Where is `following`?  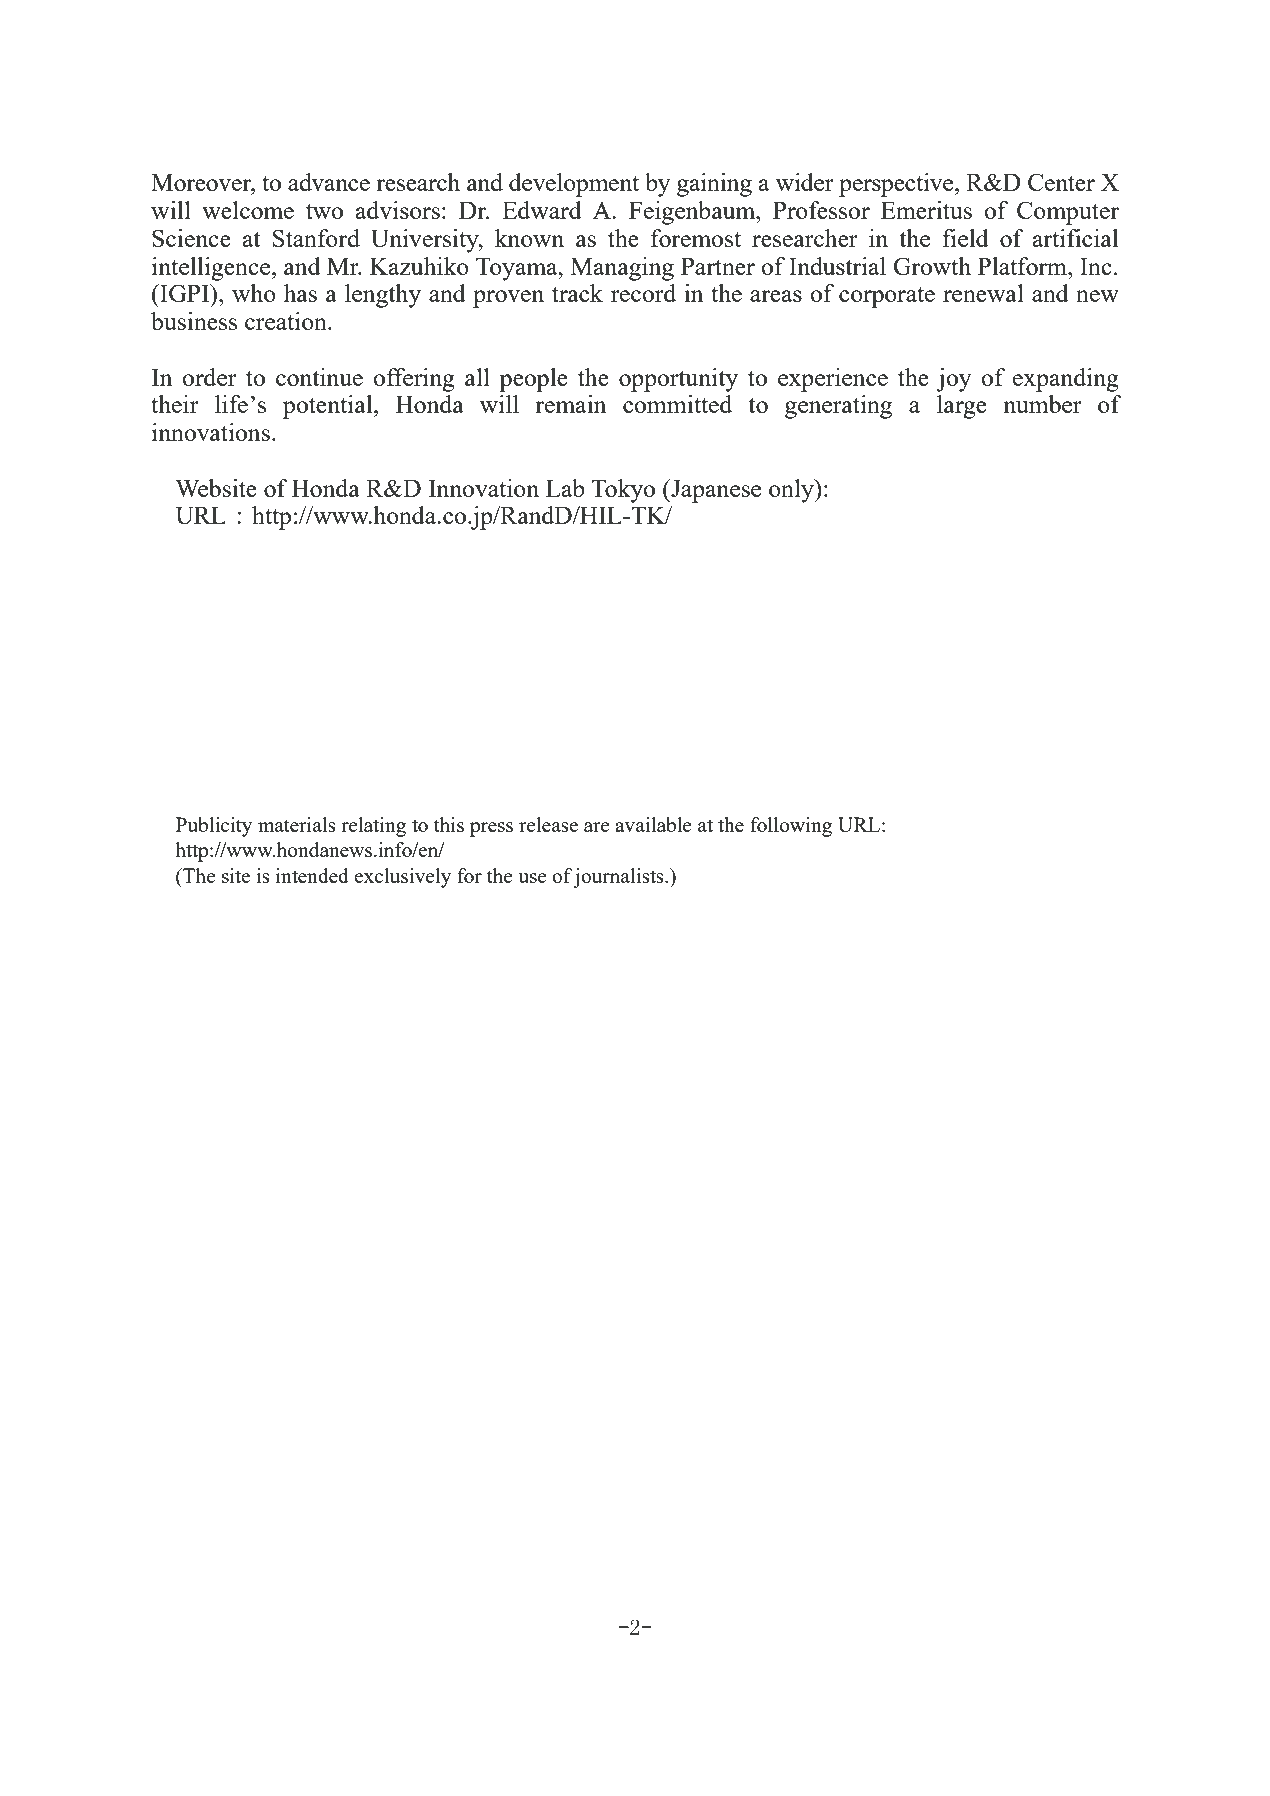
following is located at coordinates (791, 827).
